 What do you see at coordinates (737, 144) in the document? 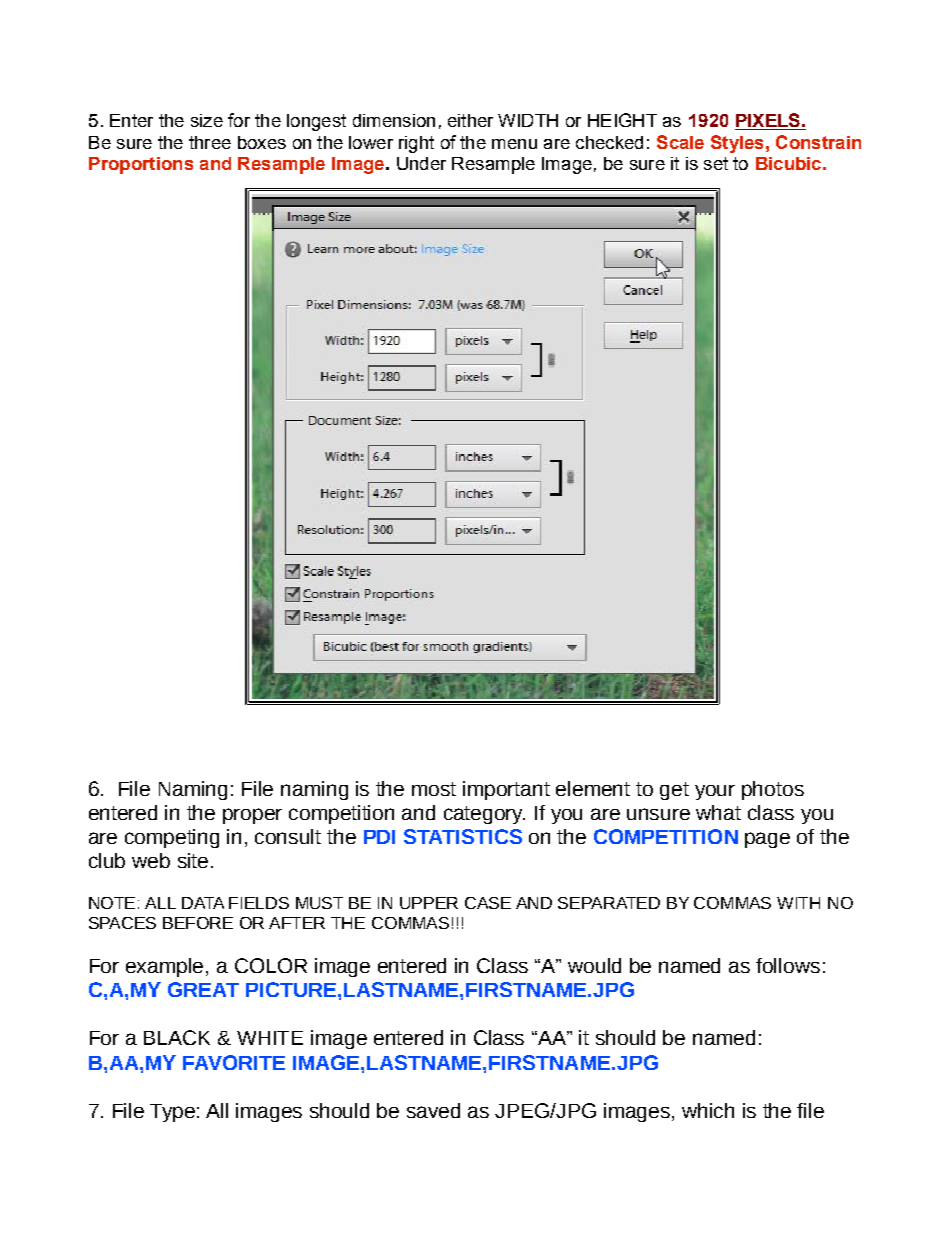
I see `Styles` at bounding box center [737, 144].
